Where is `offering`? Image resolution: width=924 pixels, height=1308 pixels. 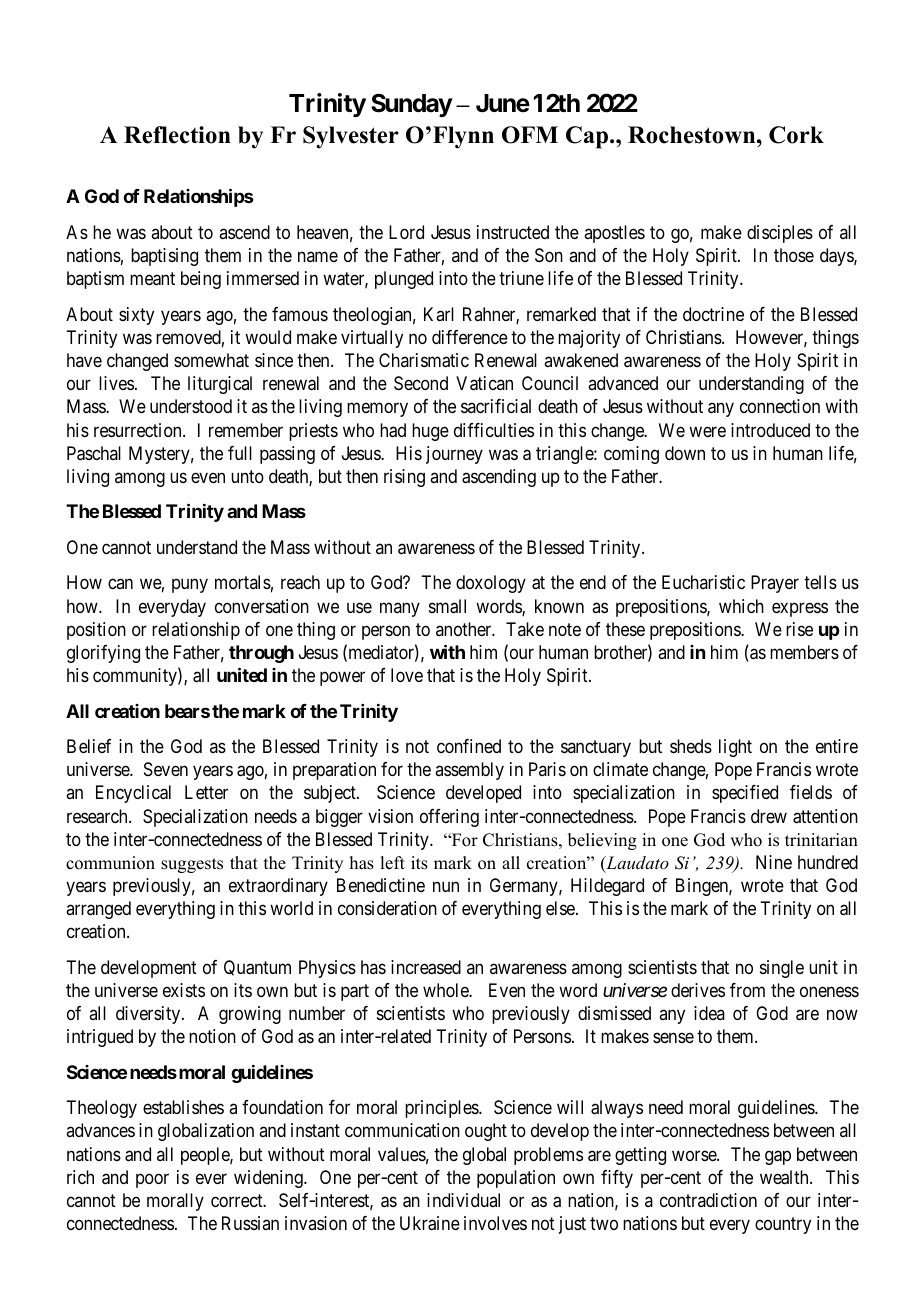 offering is located at coordinates (449, 818).
